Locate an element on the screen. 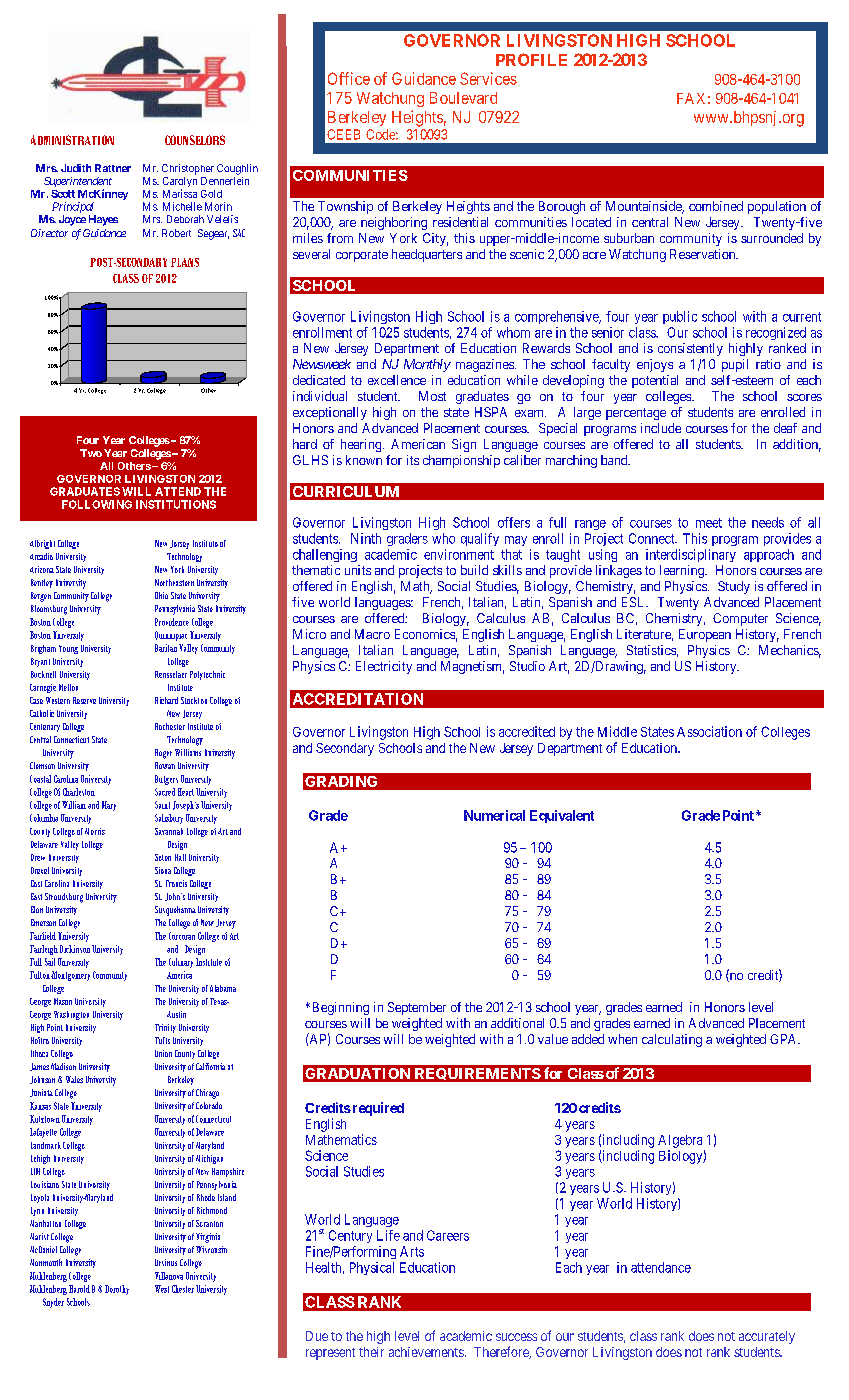 The width and height of the screenshot is (849, 1400). achievements is located at coordinates (426, 1352).
